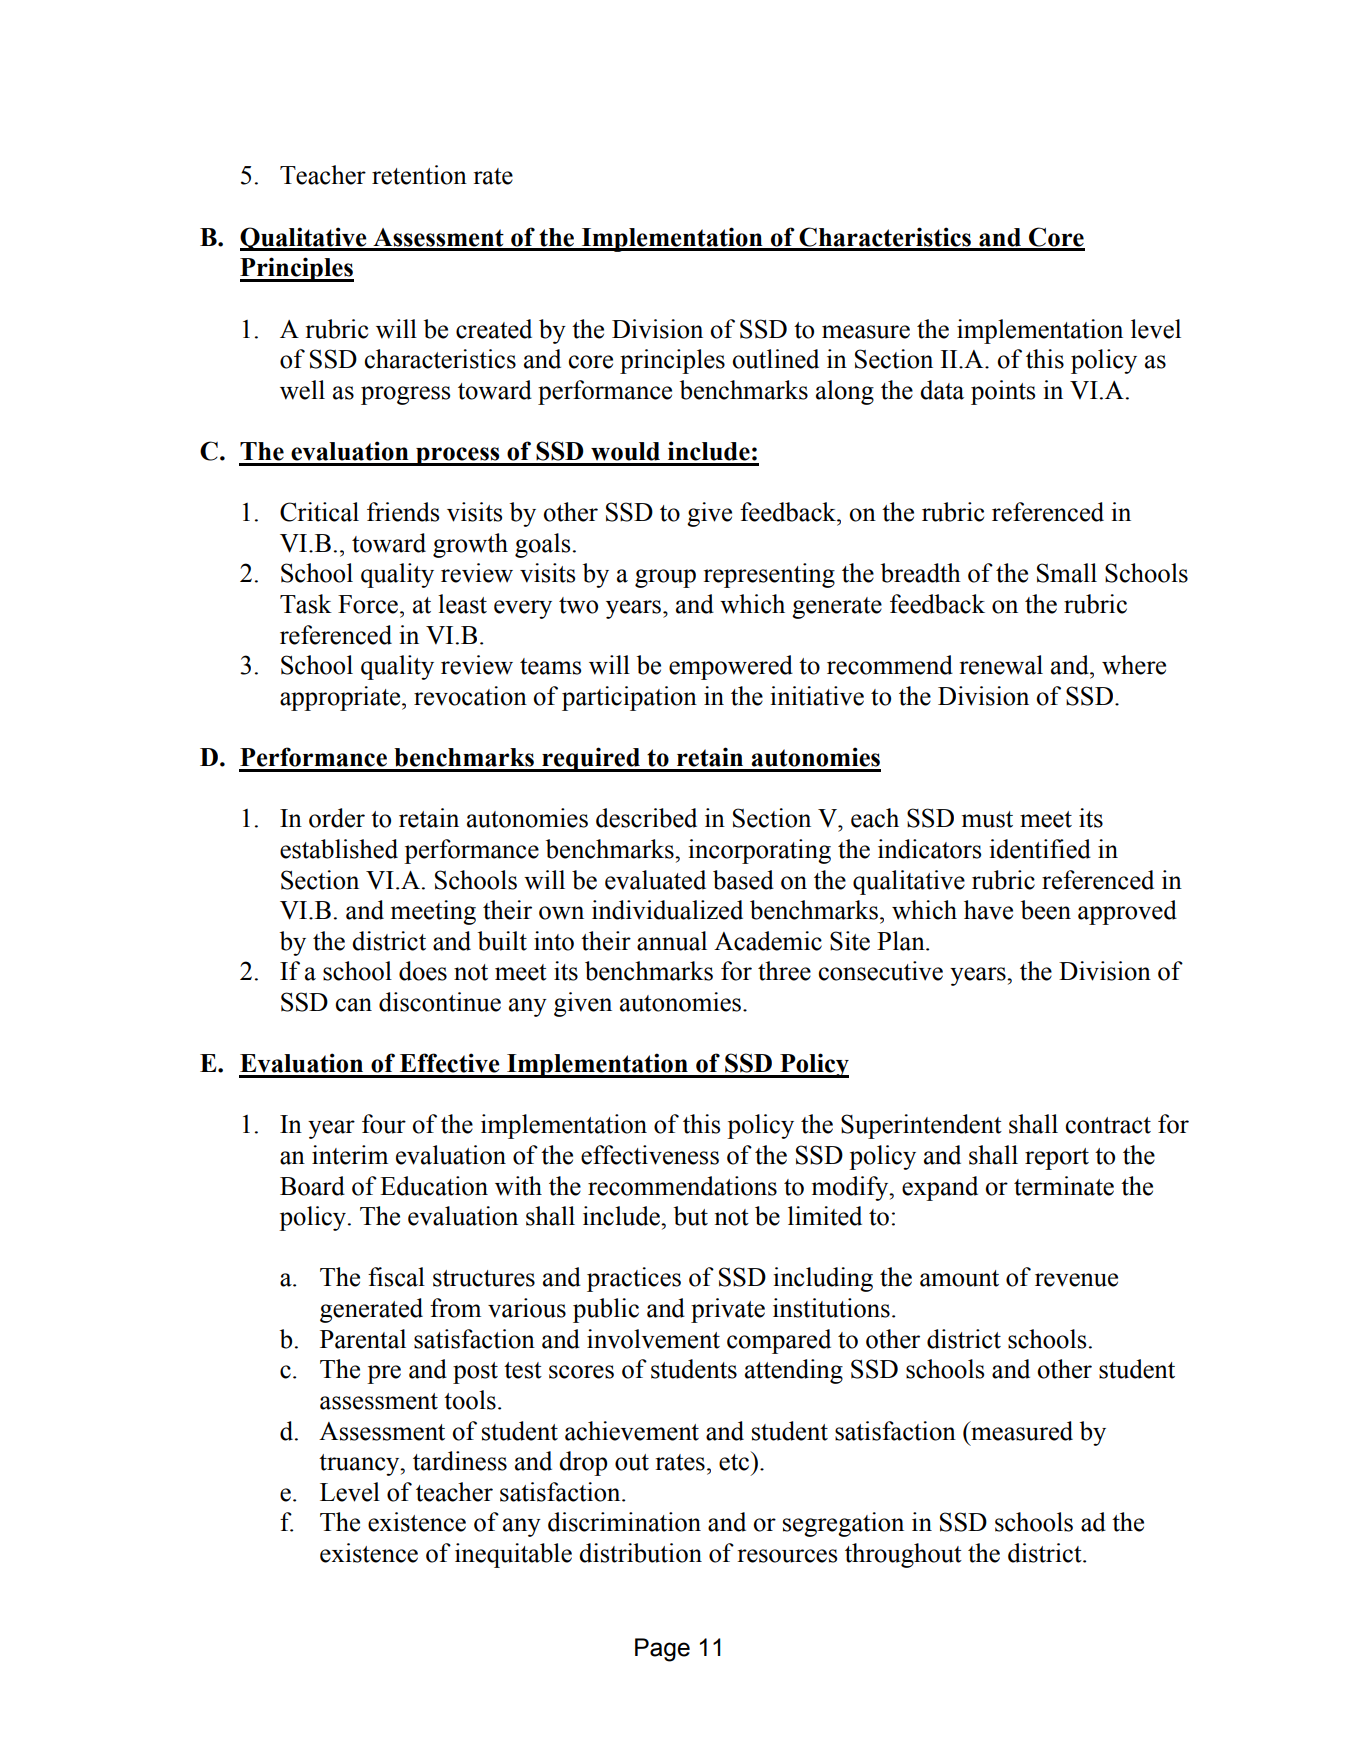 The image size is (1358, 1757). What do you see at coordinates (419, 175) in the screenshot?
I see `retention` at bounding box center [419, 175].
